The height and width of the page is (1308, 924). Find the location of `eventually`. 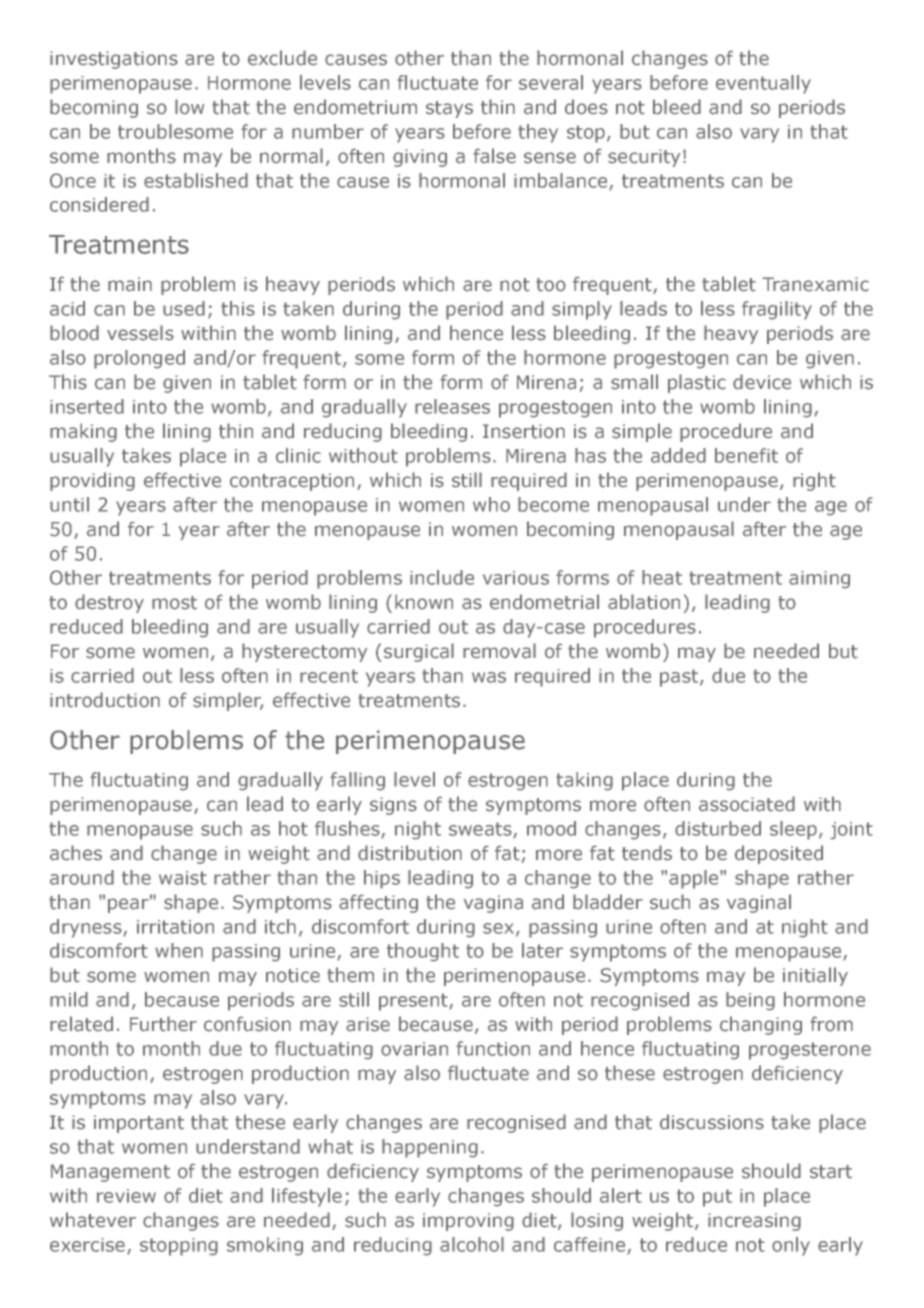

eventually is located at coordinates (763, 84).
